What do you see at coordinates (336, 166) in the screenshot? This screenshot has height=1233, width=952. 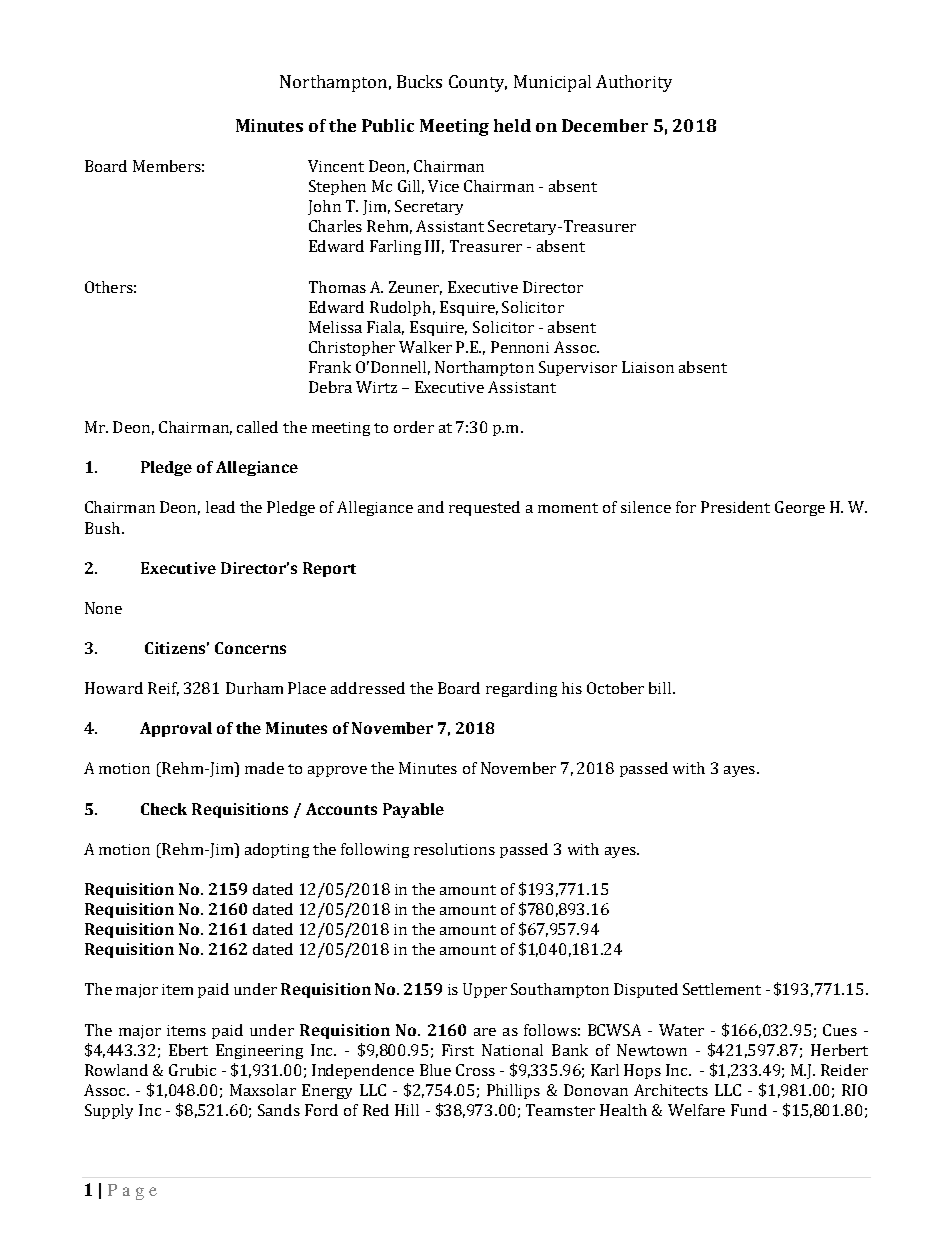 I see `Vincent` at bounding box center [336, 166].
